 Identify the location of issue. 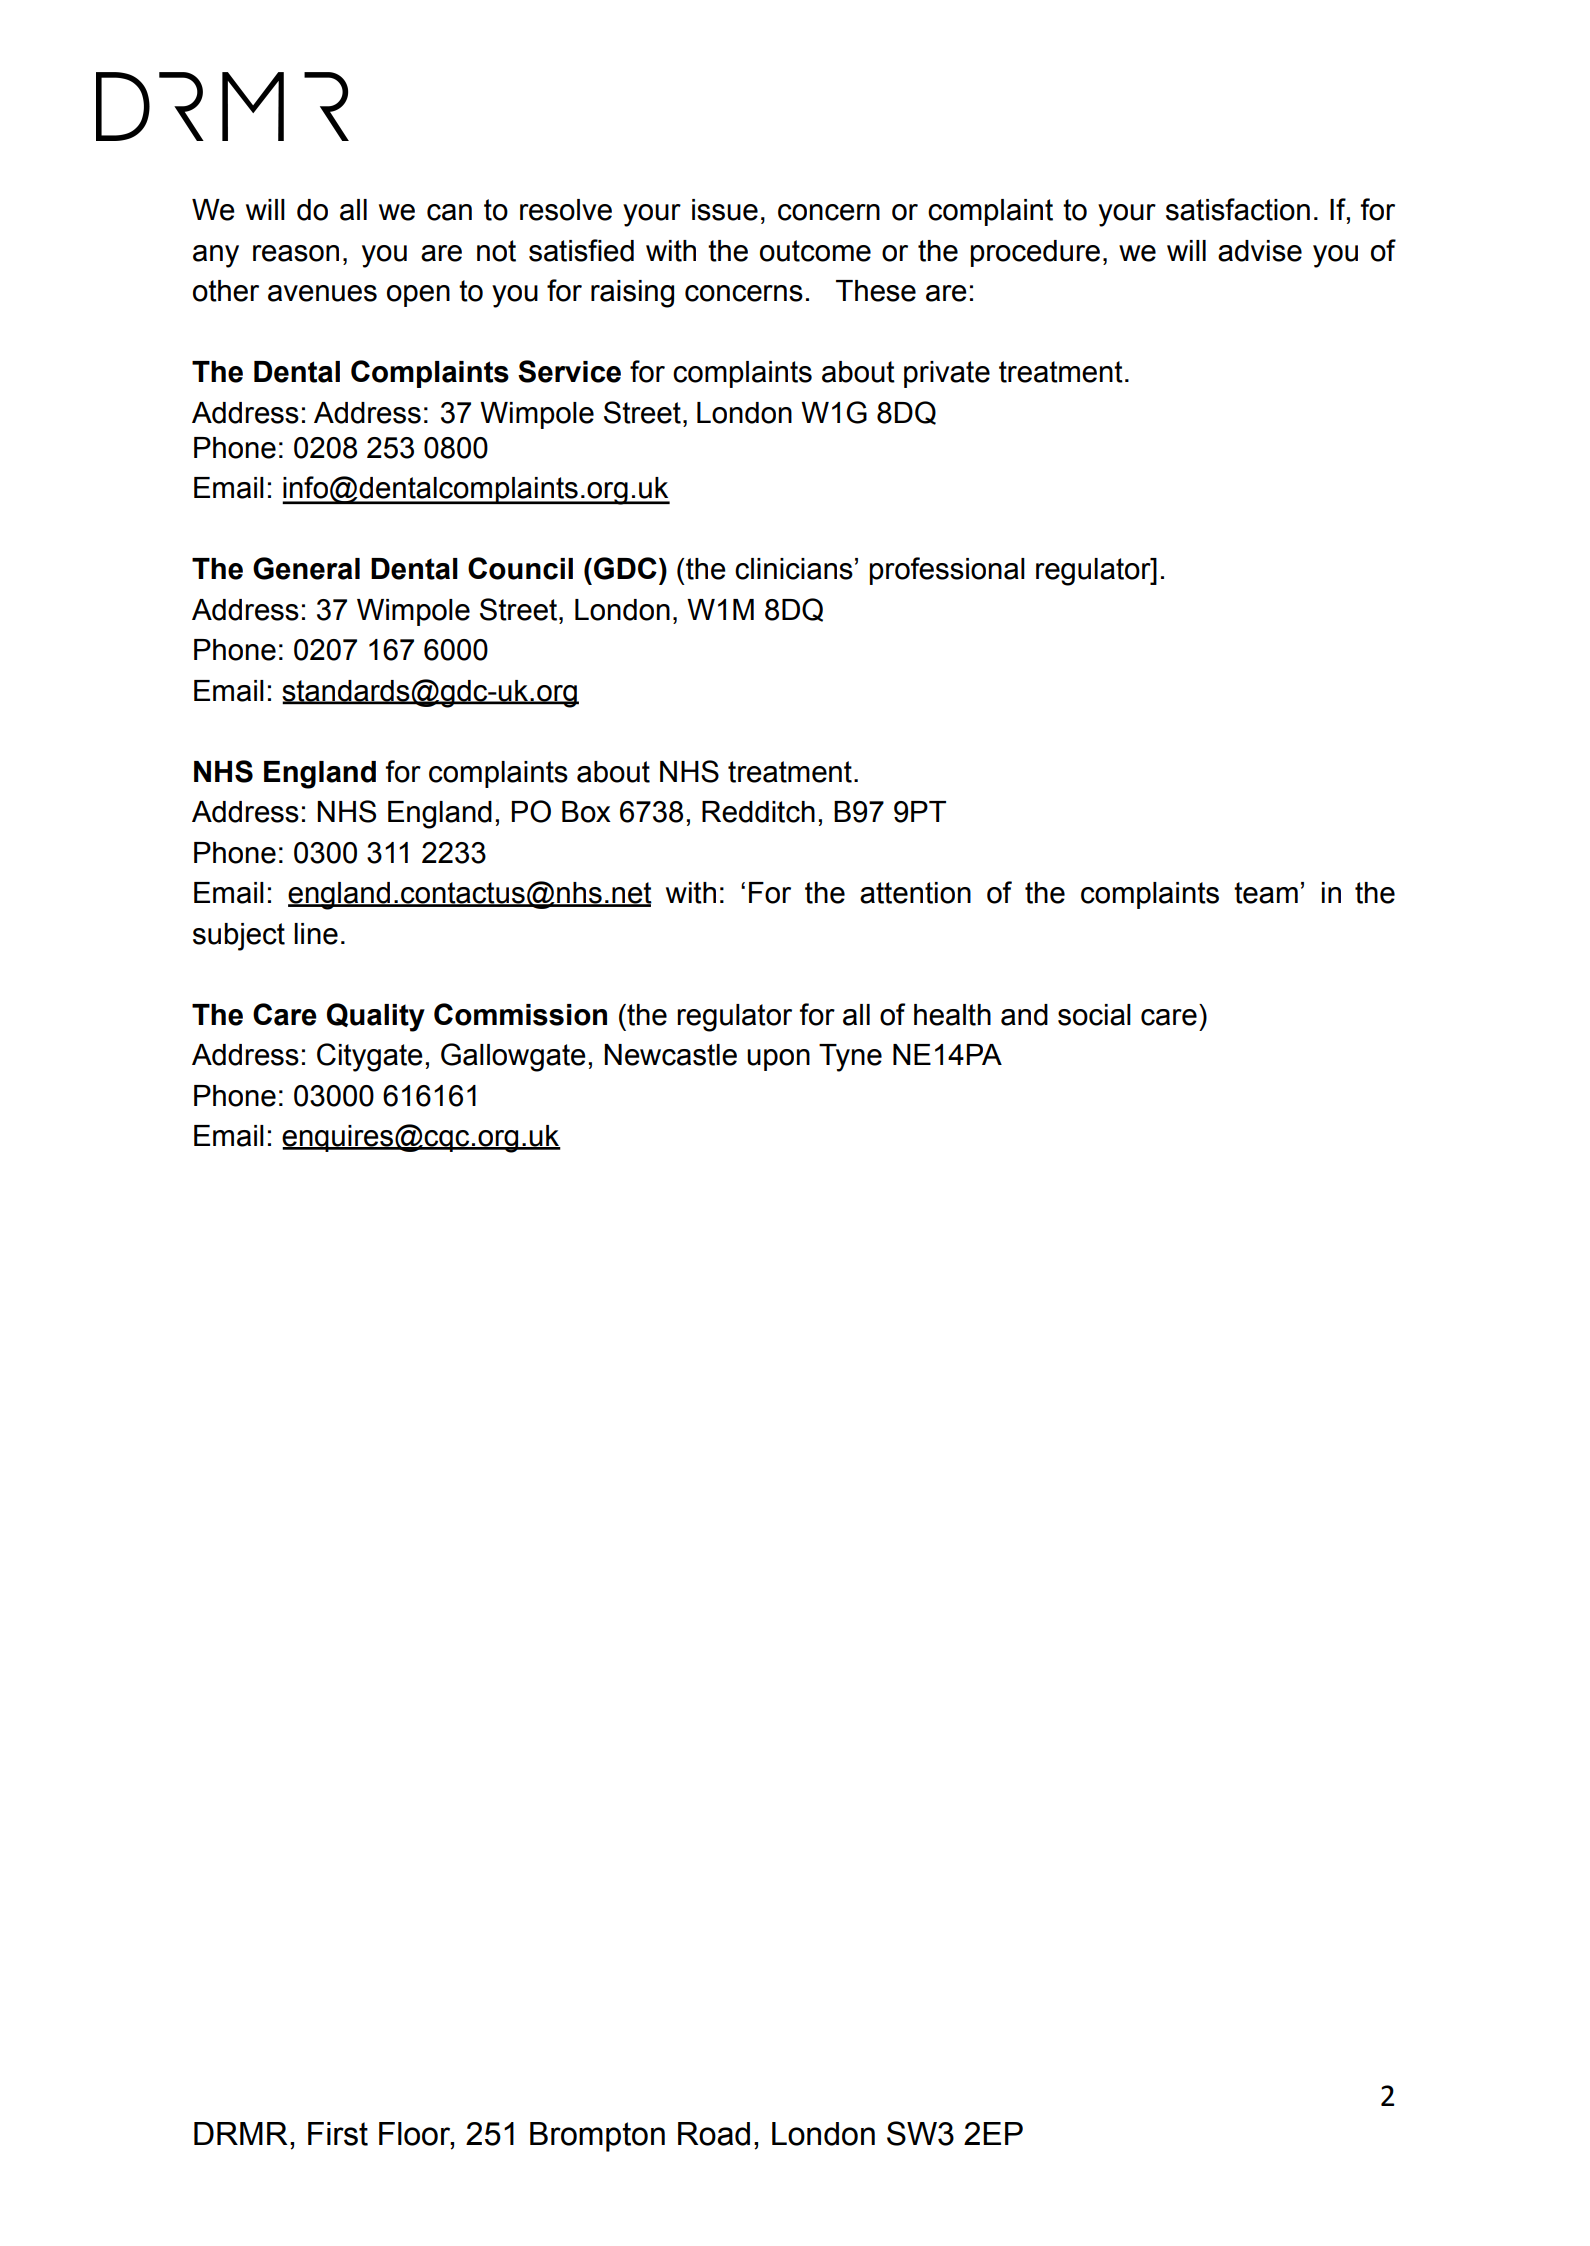
(725, 210).
